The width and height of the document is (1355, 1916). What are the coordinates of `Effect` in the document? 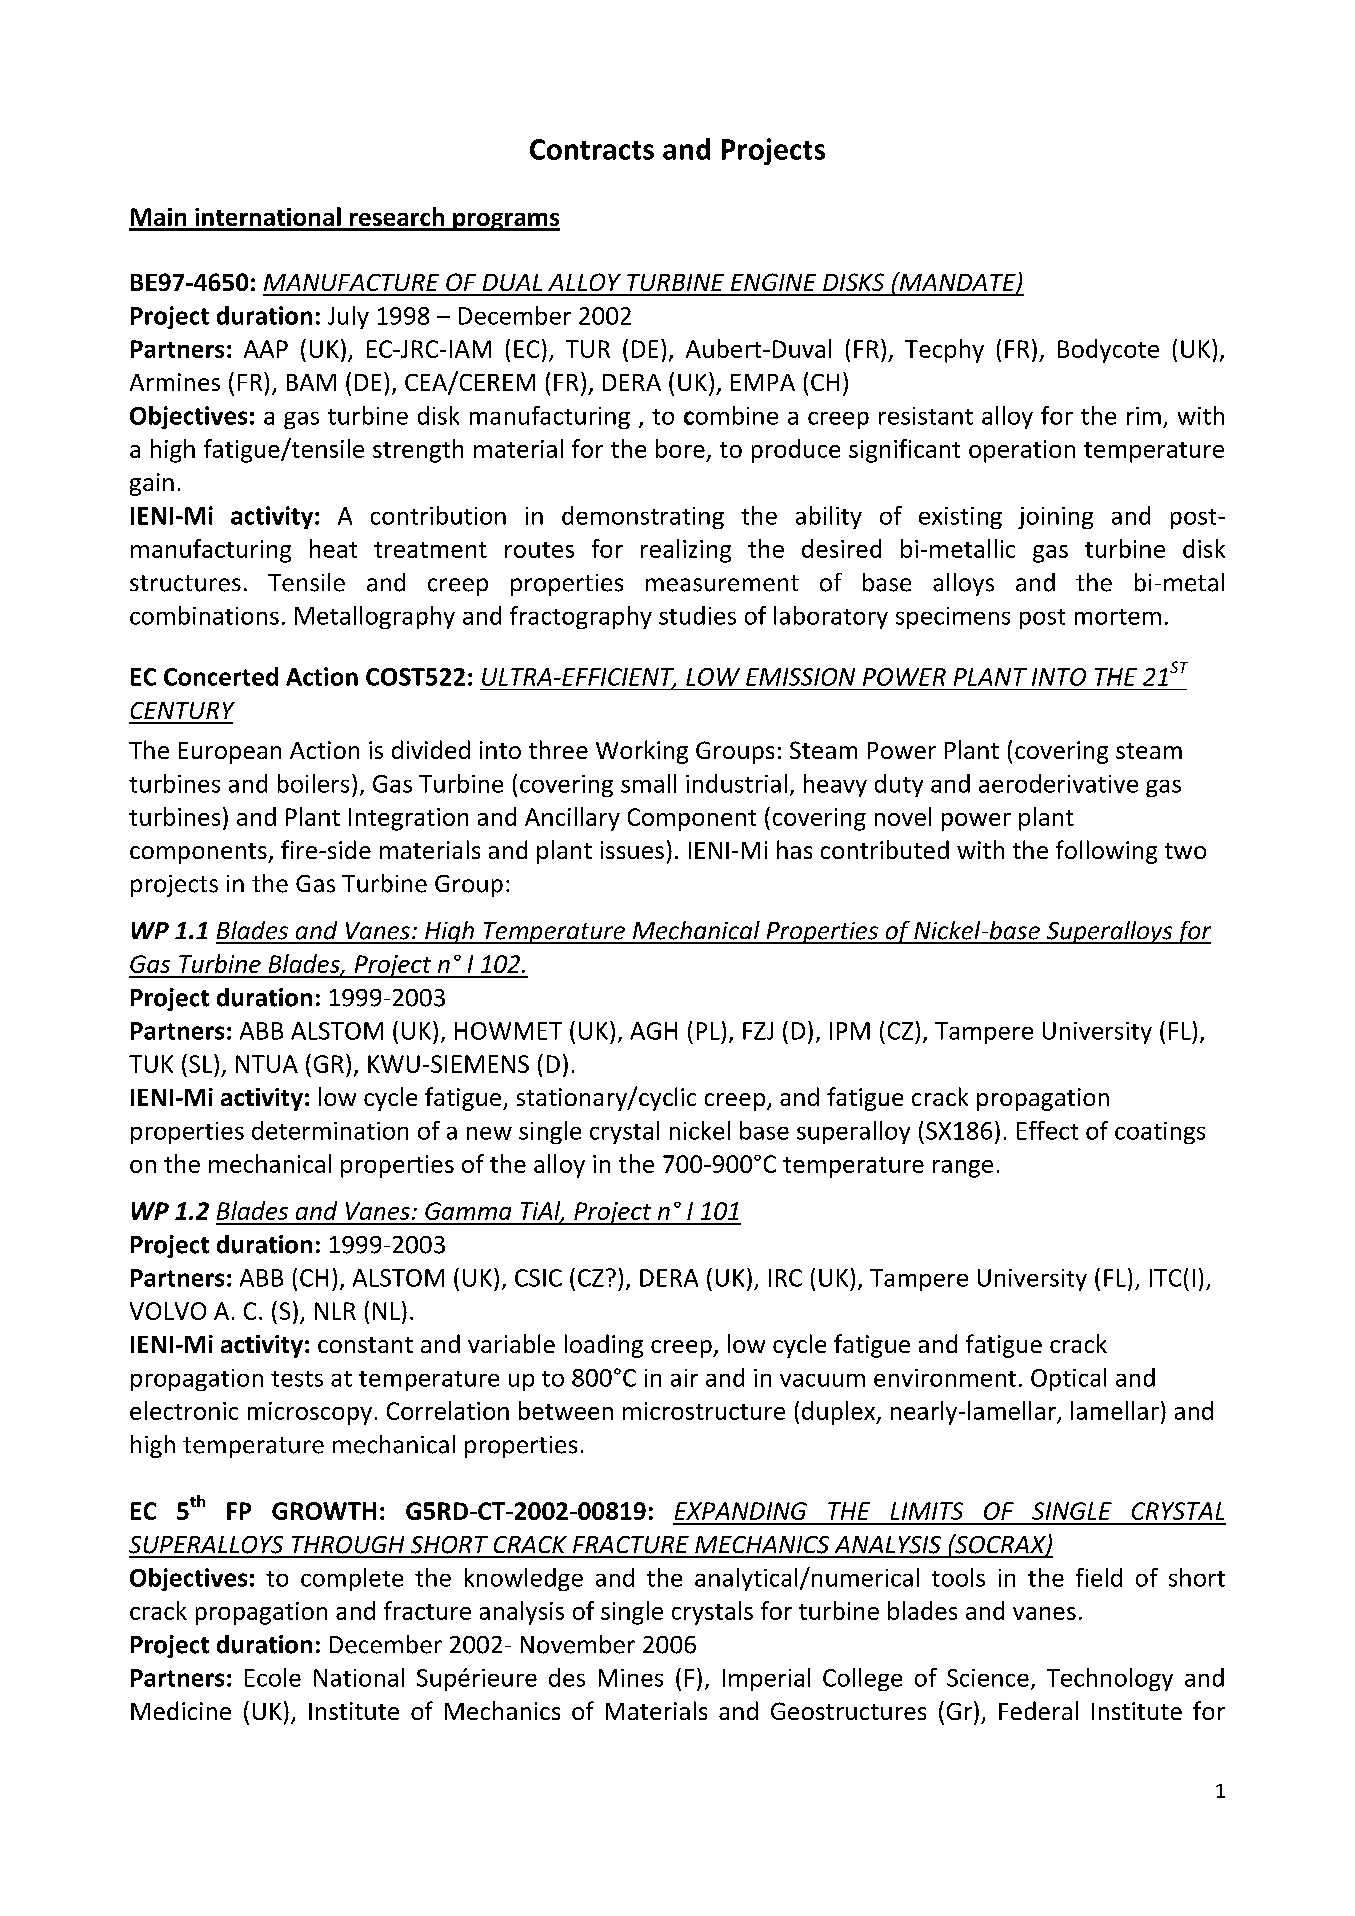 It's located at (1047, 1130).
